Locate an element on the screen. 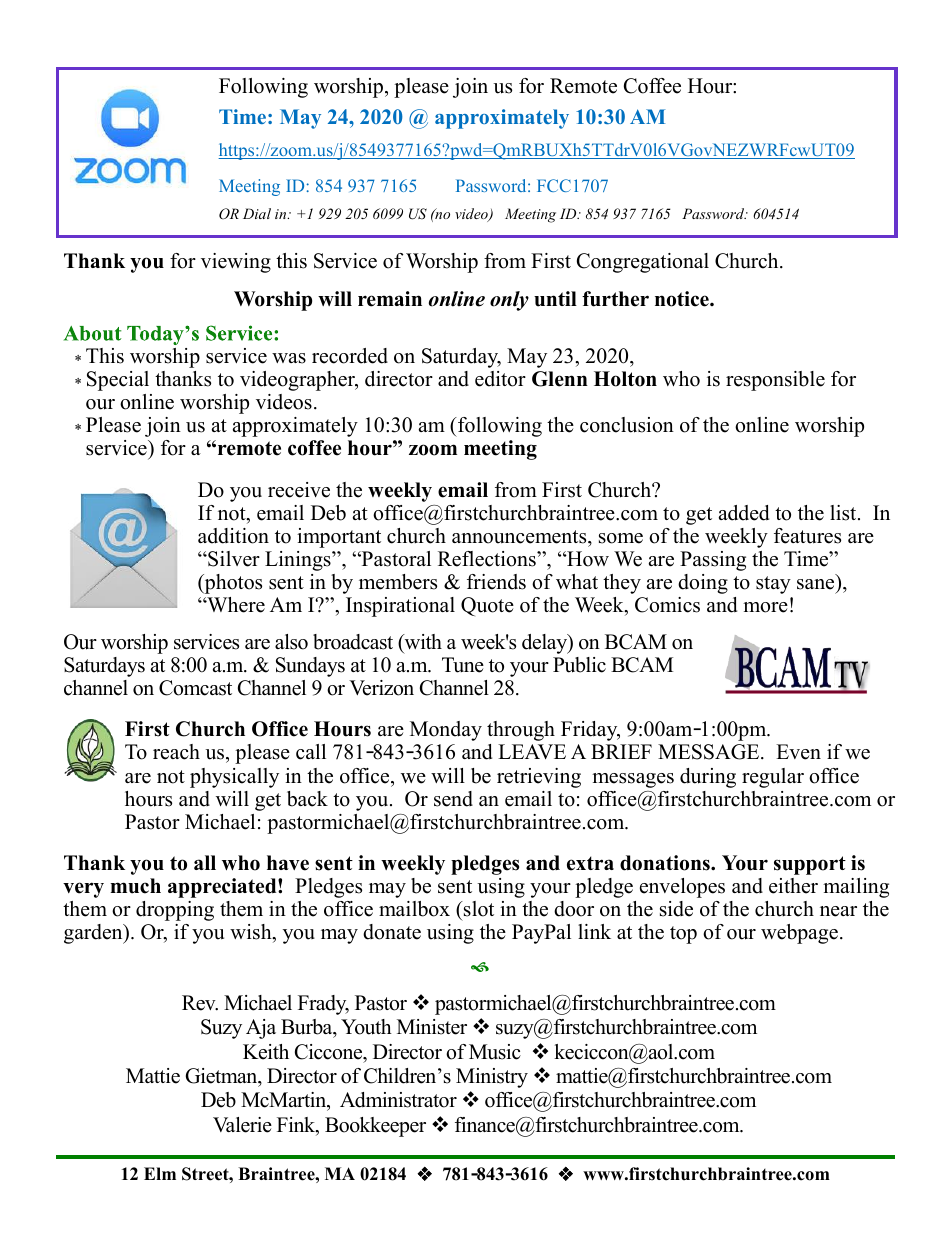  notice is located at coordinates (683, 299).
